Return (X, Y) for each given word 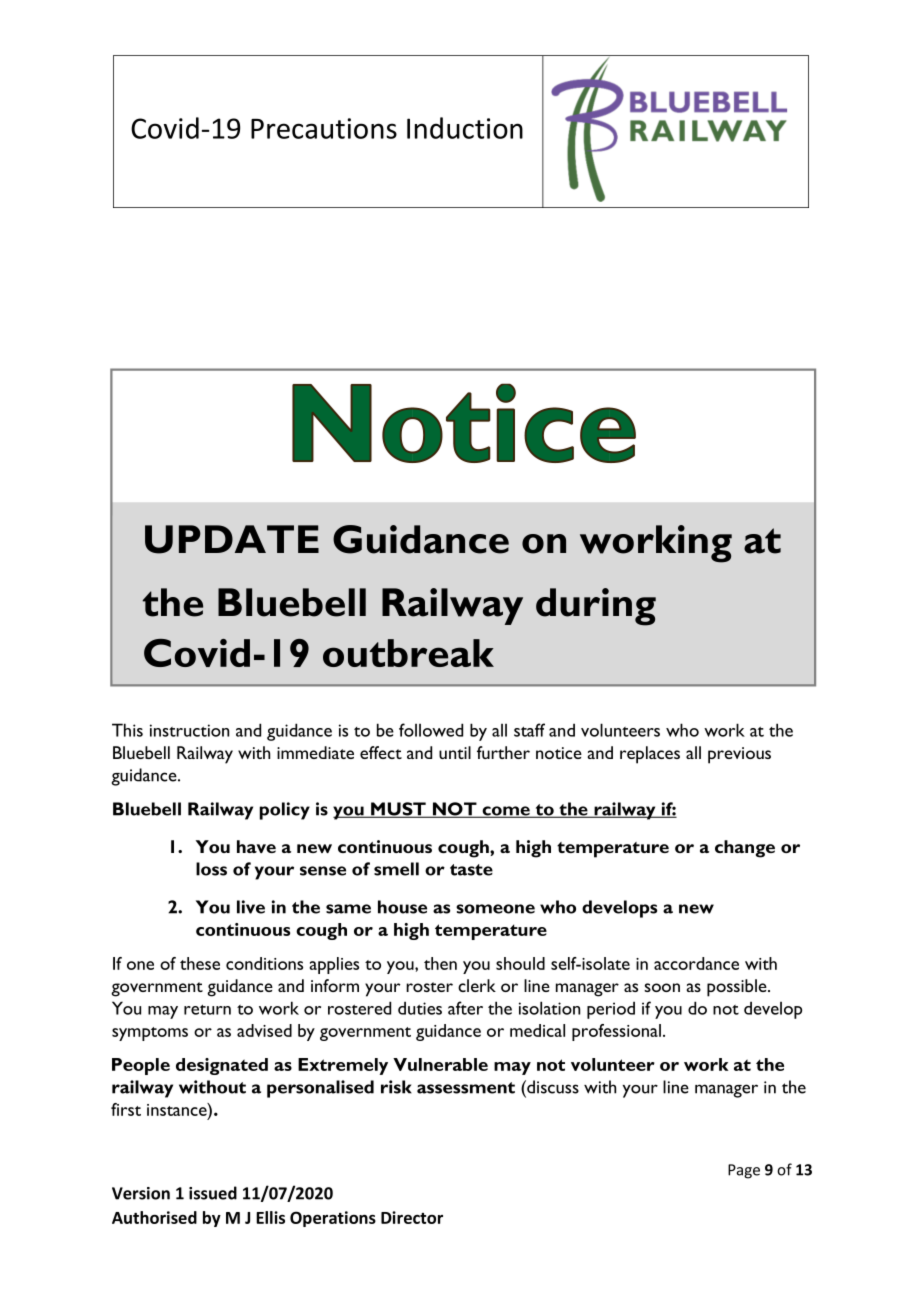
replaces (650, 755)
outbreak (408, 653)
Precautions (324, 128)
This (127, 730)
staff (529, 730)
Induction (465, 128)
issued (213, 1193)
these (200, 963)
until (455, 752)
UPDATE (232, 539)
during (596, 607)
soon (662, 987)
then (440, 963)
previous (739, 755)
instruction (189, 730)
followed (431, 730)
